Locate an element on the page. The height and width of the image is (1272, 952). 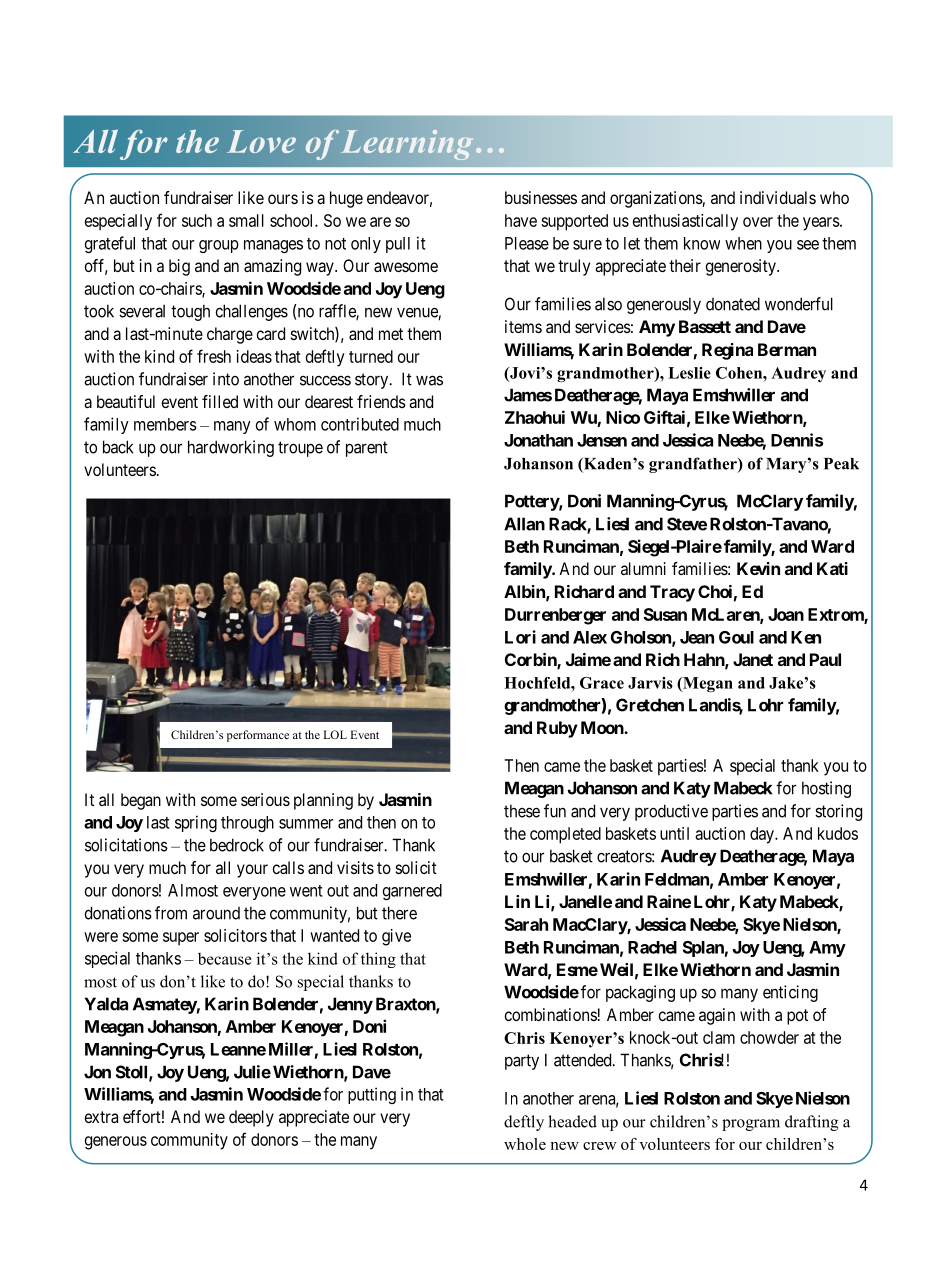
Learning is located at coordinates (407, 145).
